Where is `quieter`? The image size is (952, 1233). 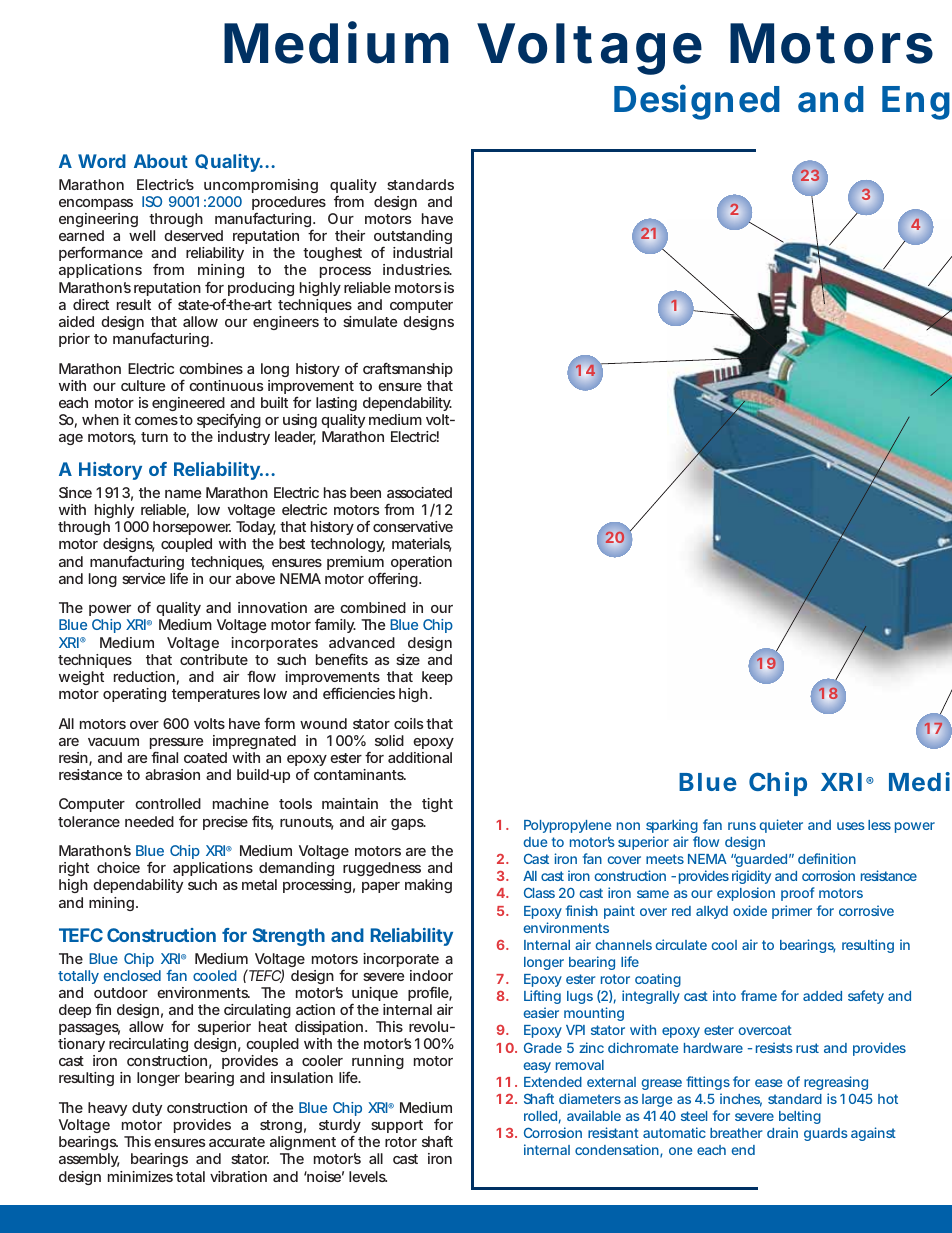
quieter is located at coordinates (781, 826).
